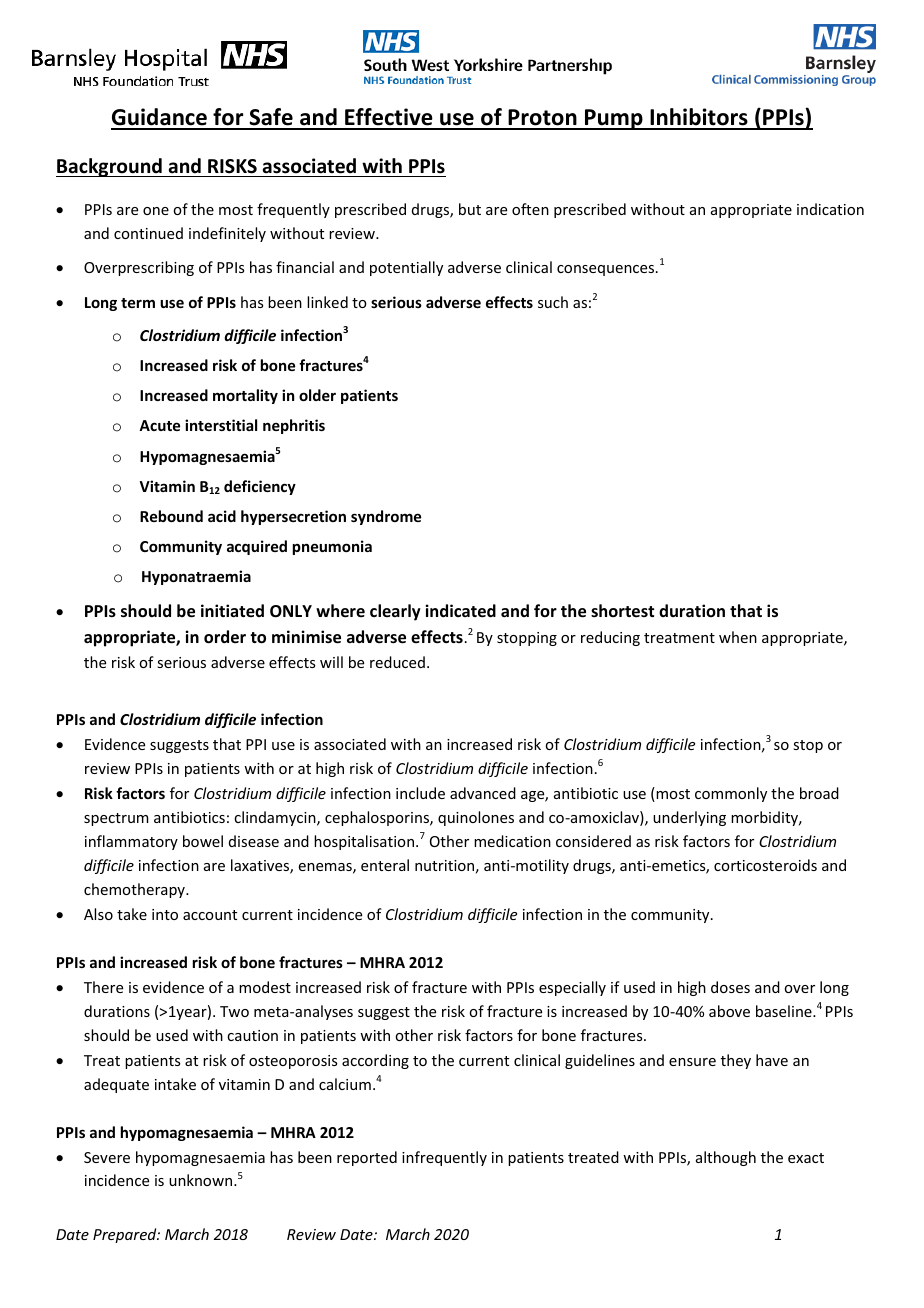  Describe the element at coordinates (470, 209) in the image. I see `but` at that location.
